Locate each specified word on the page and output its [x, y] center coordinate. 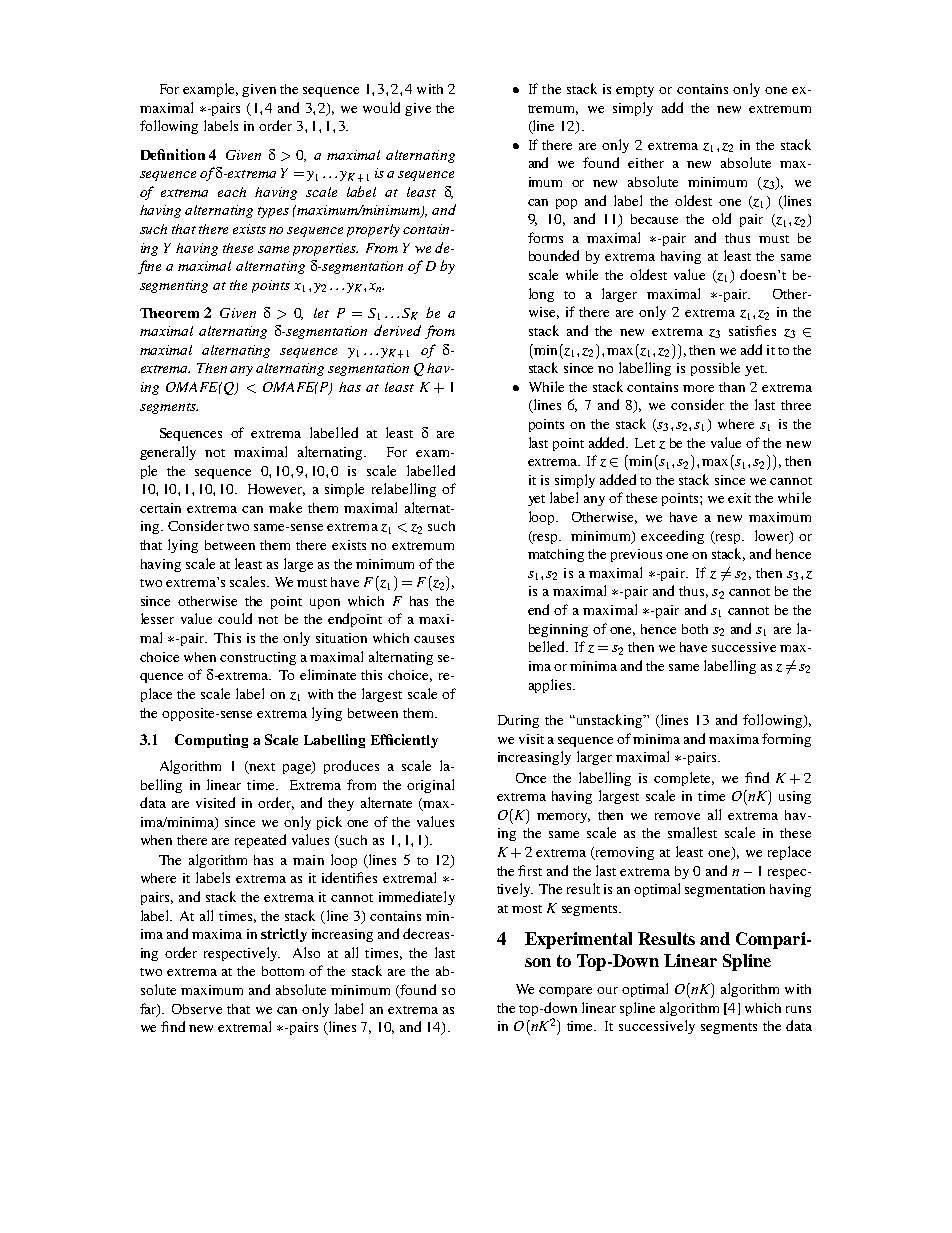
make [285, 507]
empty [635, 91]
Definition [173, 154]
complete [684, 779]
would [381, 107]
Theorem [169, 313]
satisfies [752, 330]
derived [397, 330]
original [430, 786]
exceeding [672, 537]
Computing [211, 741]
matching [556, 555]
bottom [283, 971]
